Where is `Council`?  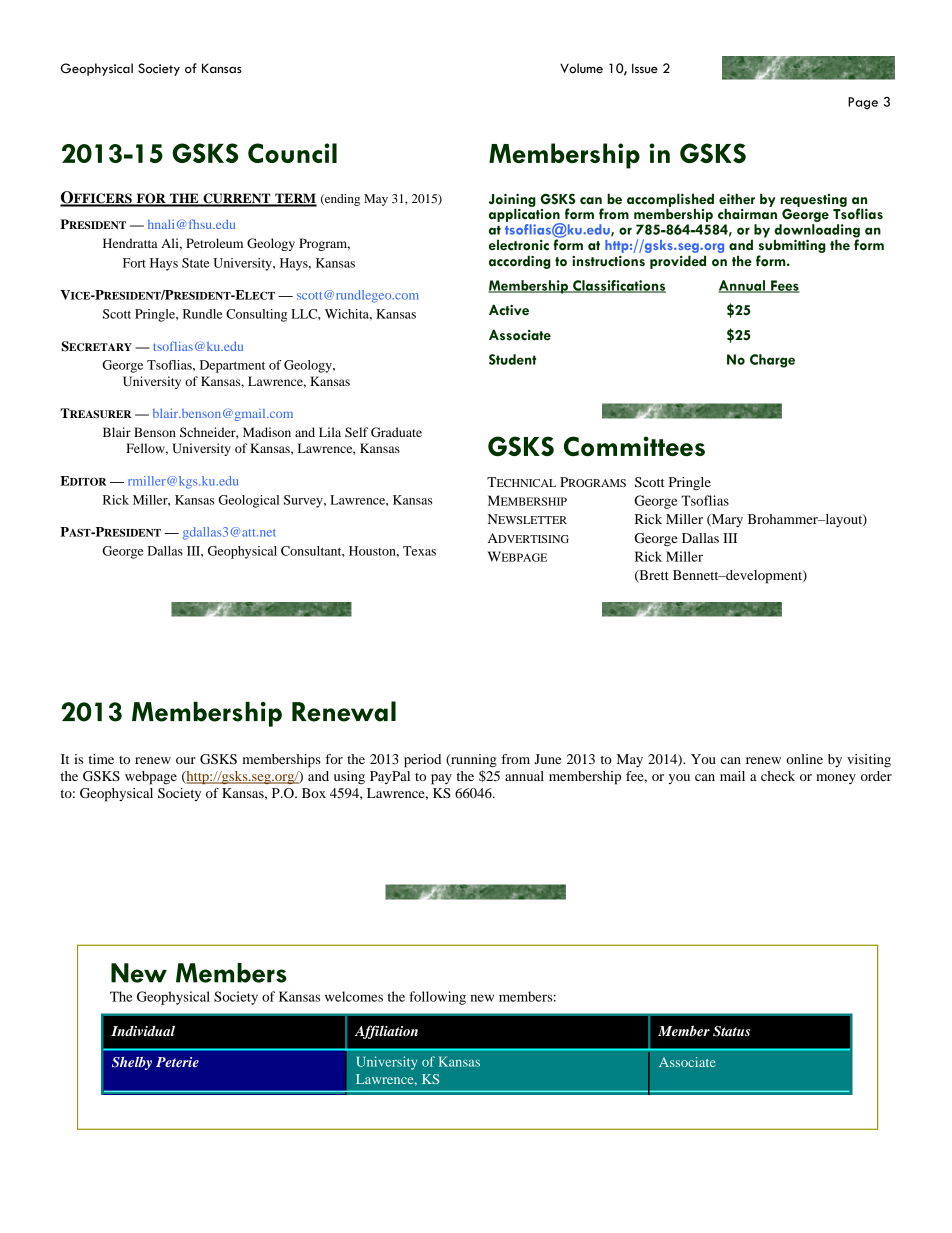 Council is located at coordinates (292, 153).
